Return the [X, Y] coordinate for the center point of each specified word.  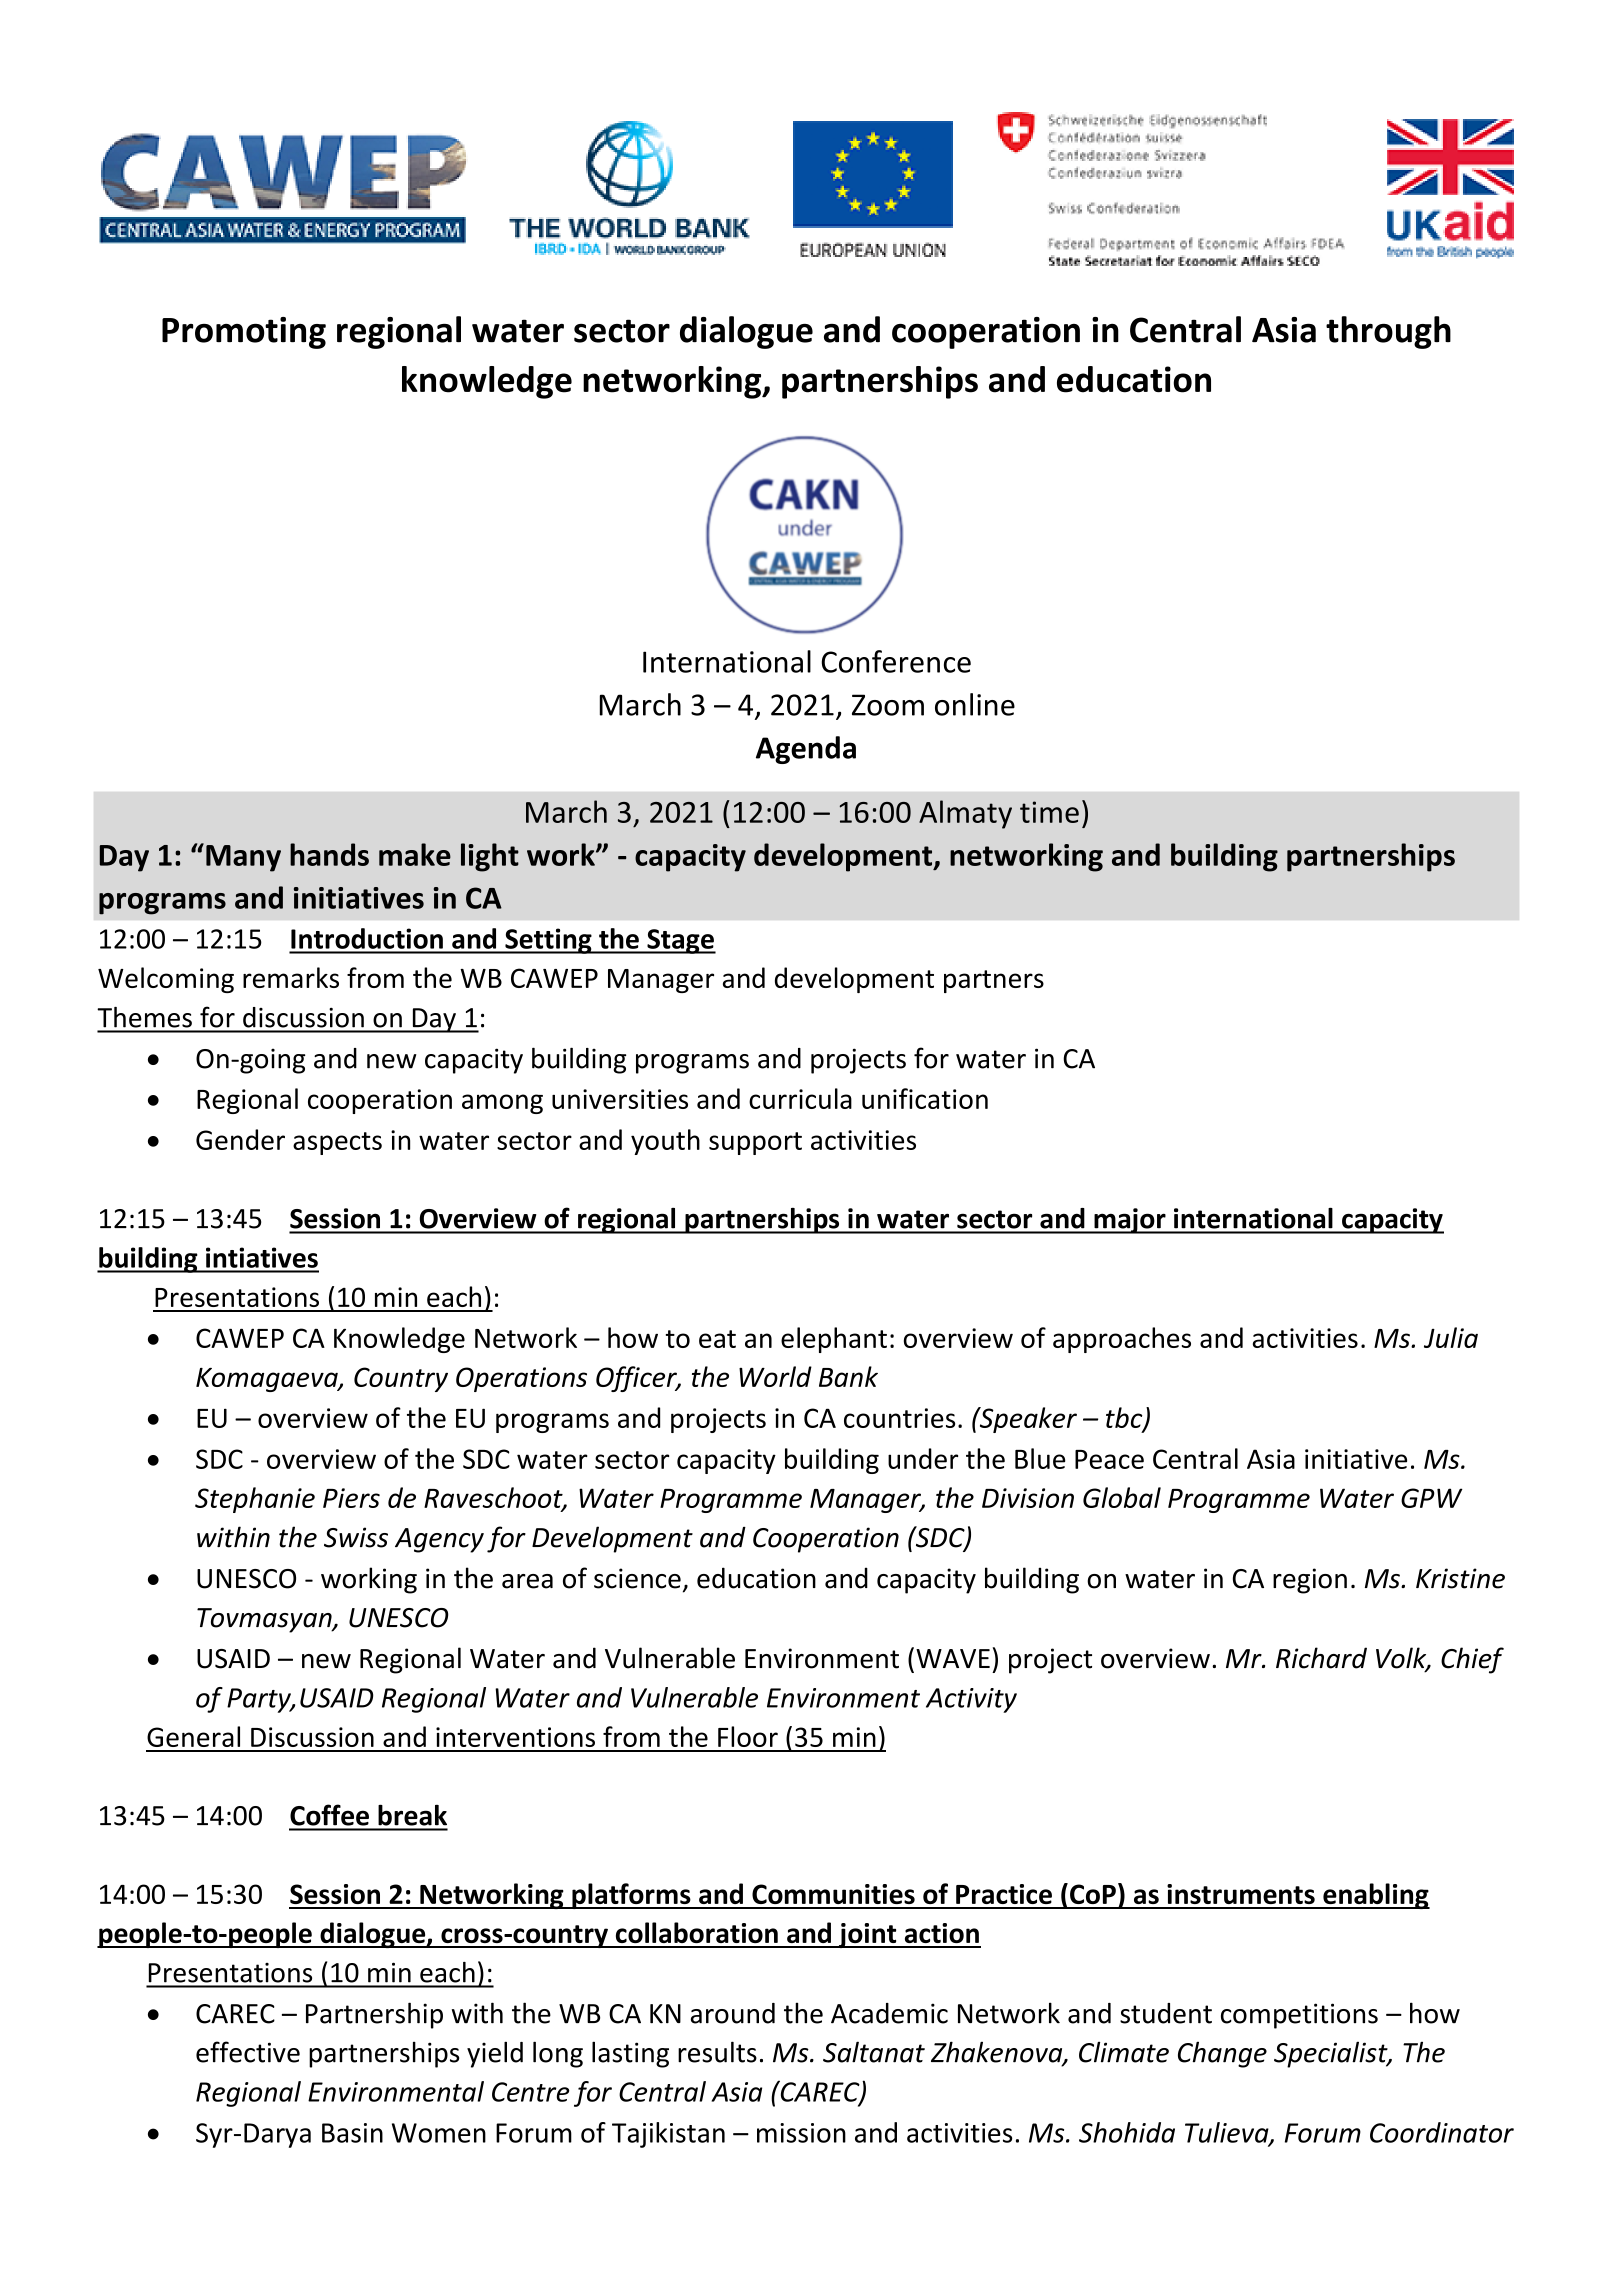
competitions [1299, 2016]
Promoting [244, 333]
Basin [352, 2133]
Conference [896, 661]
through [1388, 332]
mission [801, 2133]
